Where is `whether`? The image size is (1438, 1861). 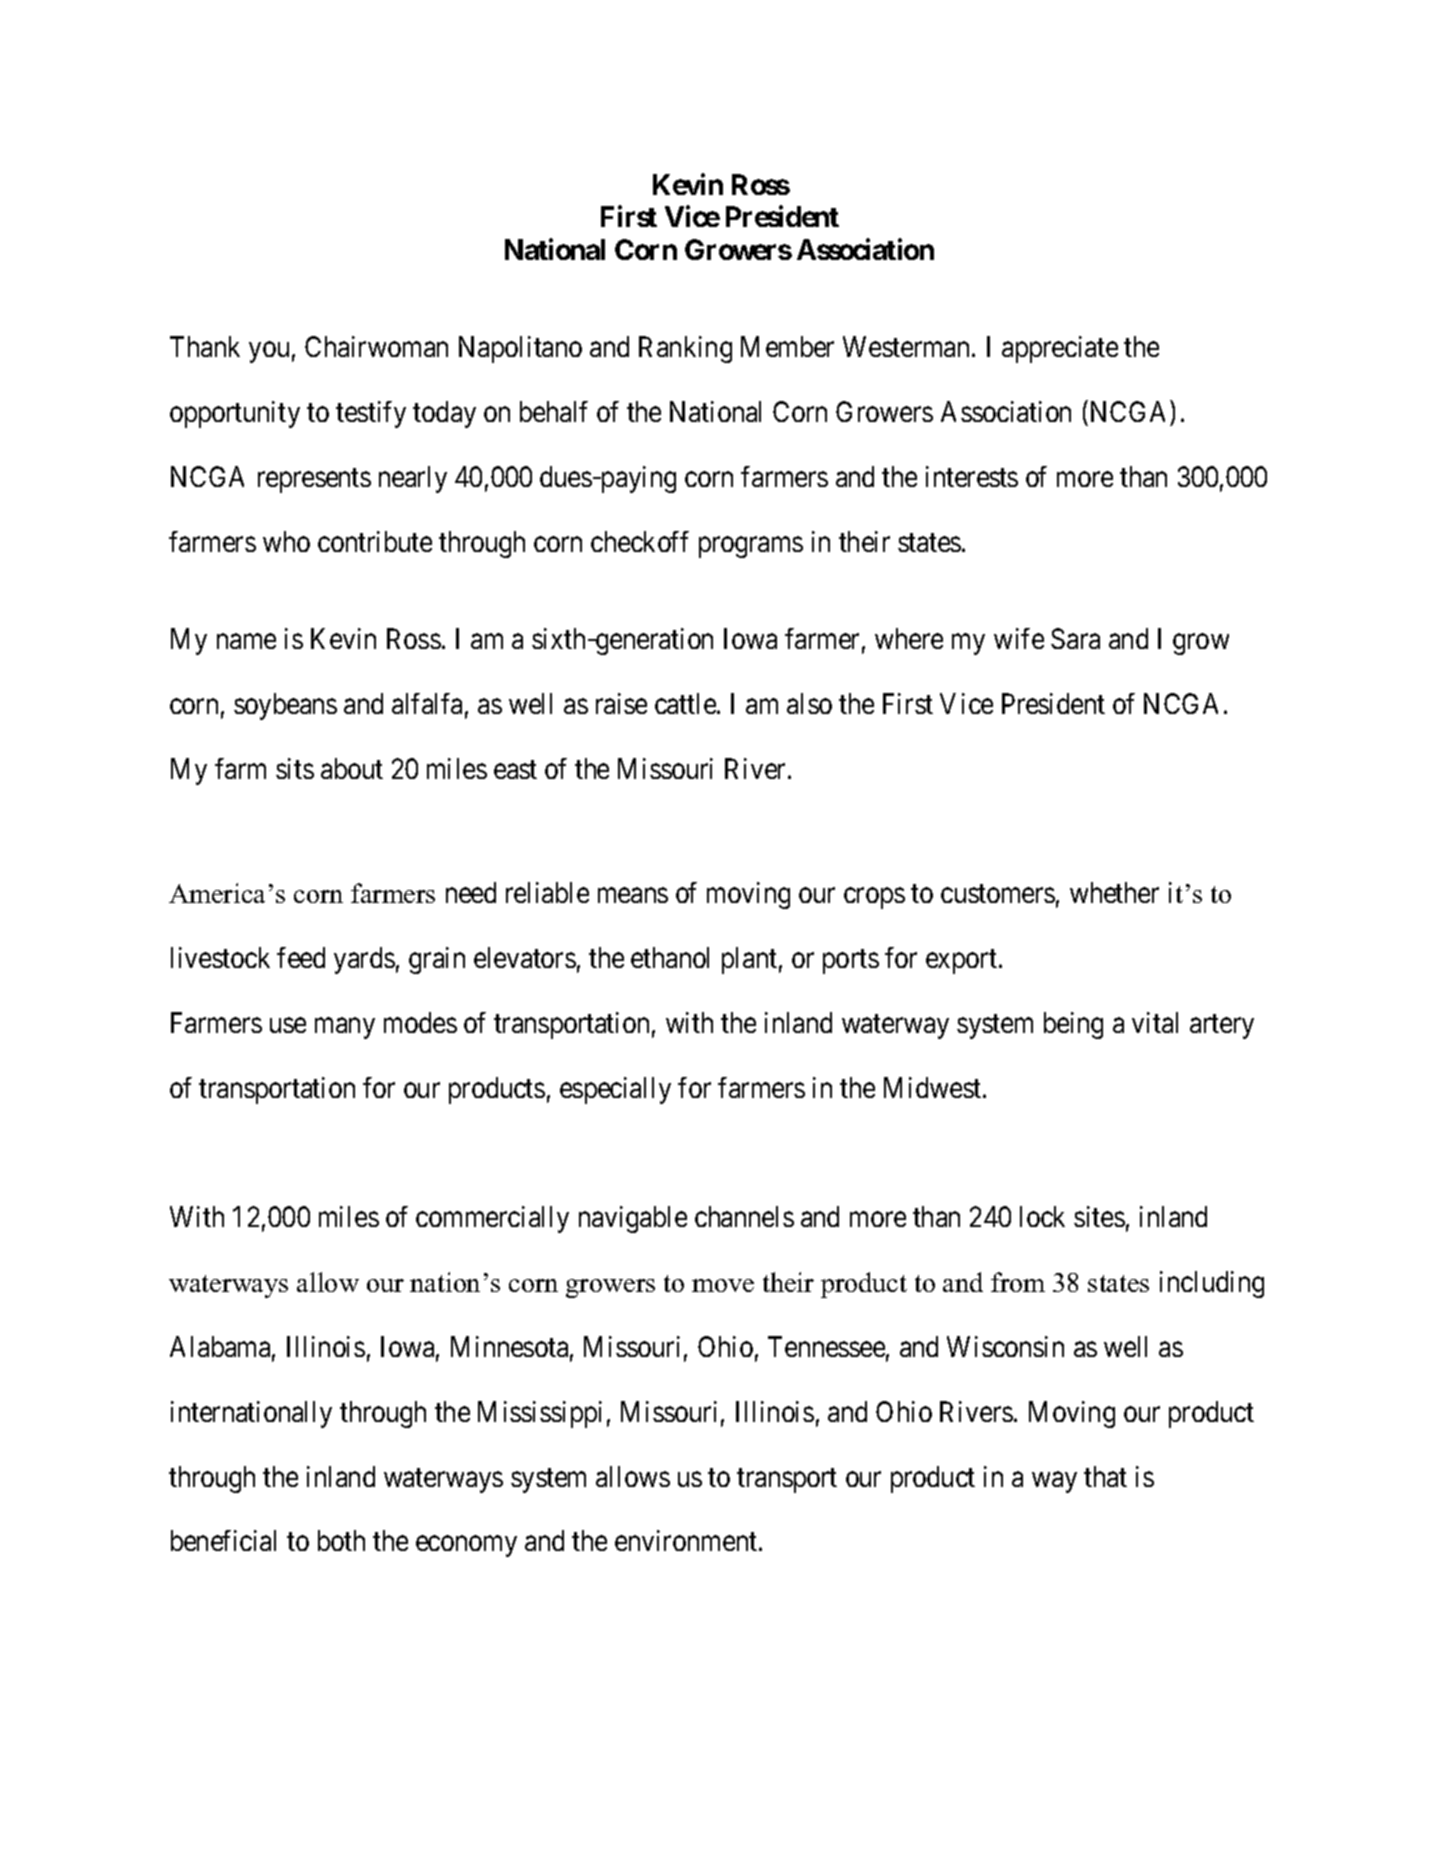 whether is located at coordinates (1114, 892).
